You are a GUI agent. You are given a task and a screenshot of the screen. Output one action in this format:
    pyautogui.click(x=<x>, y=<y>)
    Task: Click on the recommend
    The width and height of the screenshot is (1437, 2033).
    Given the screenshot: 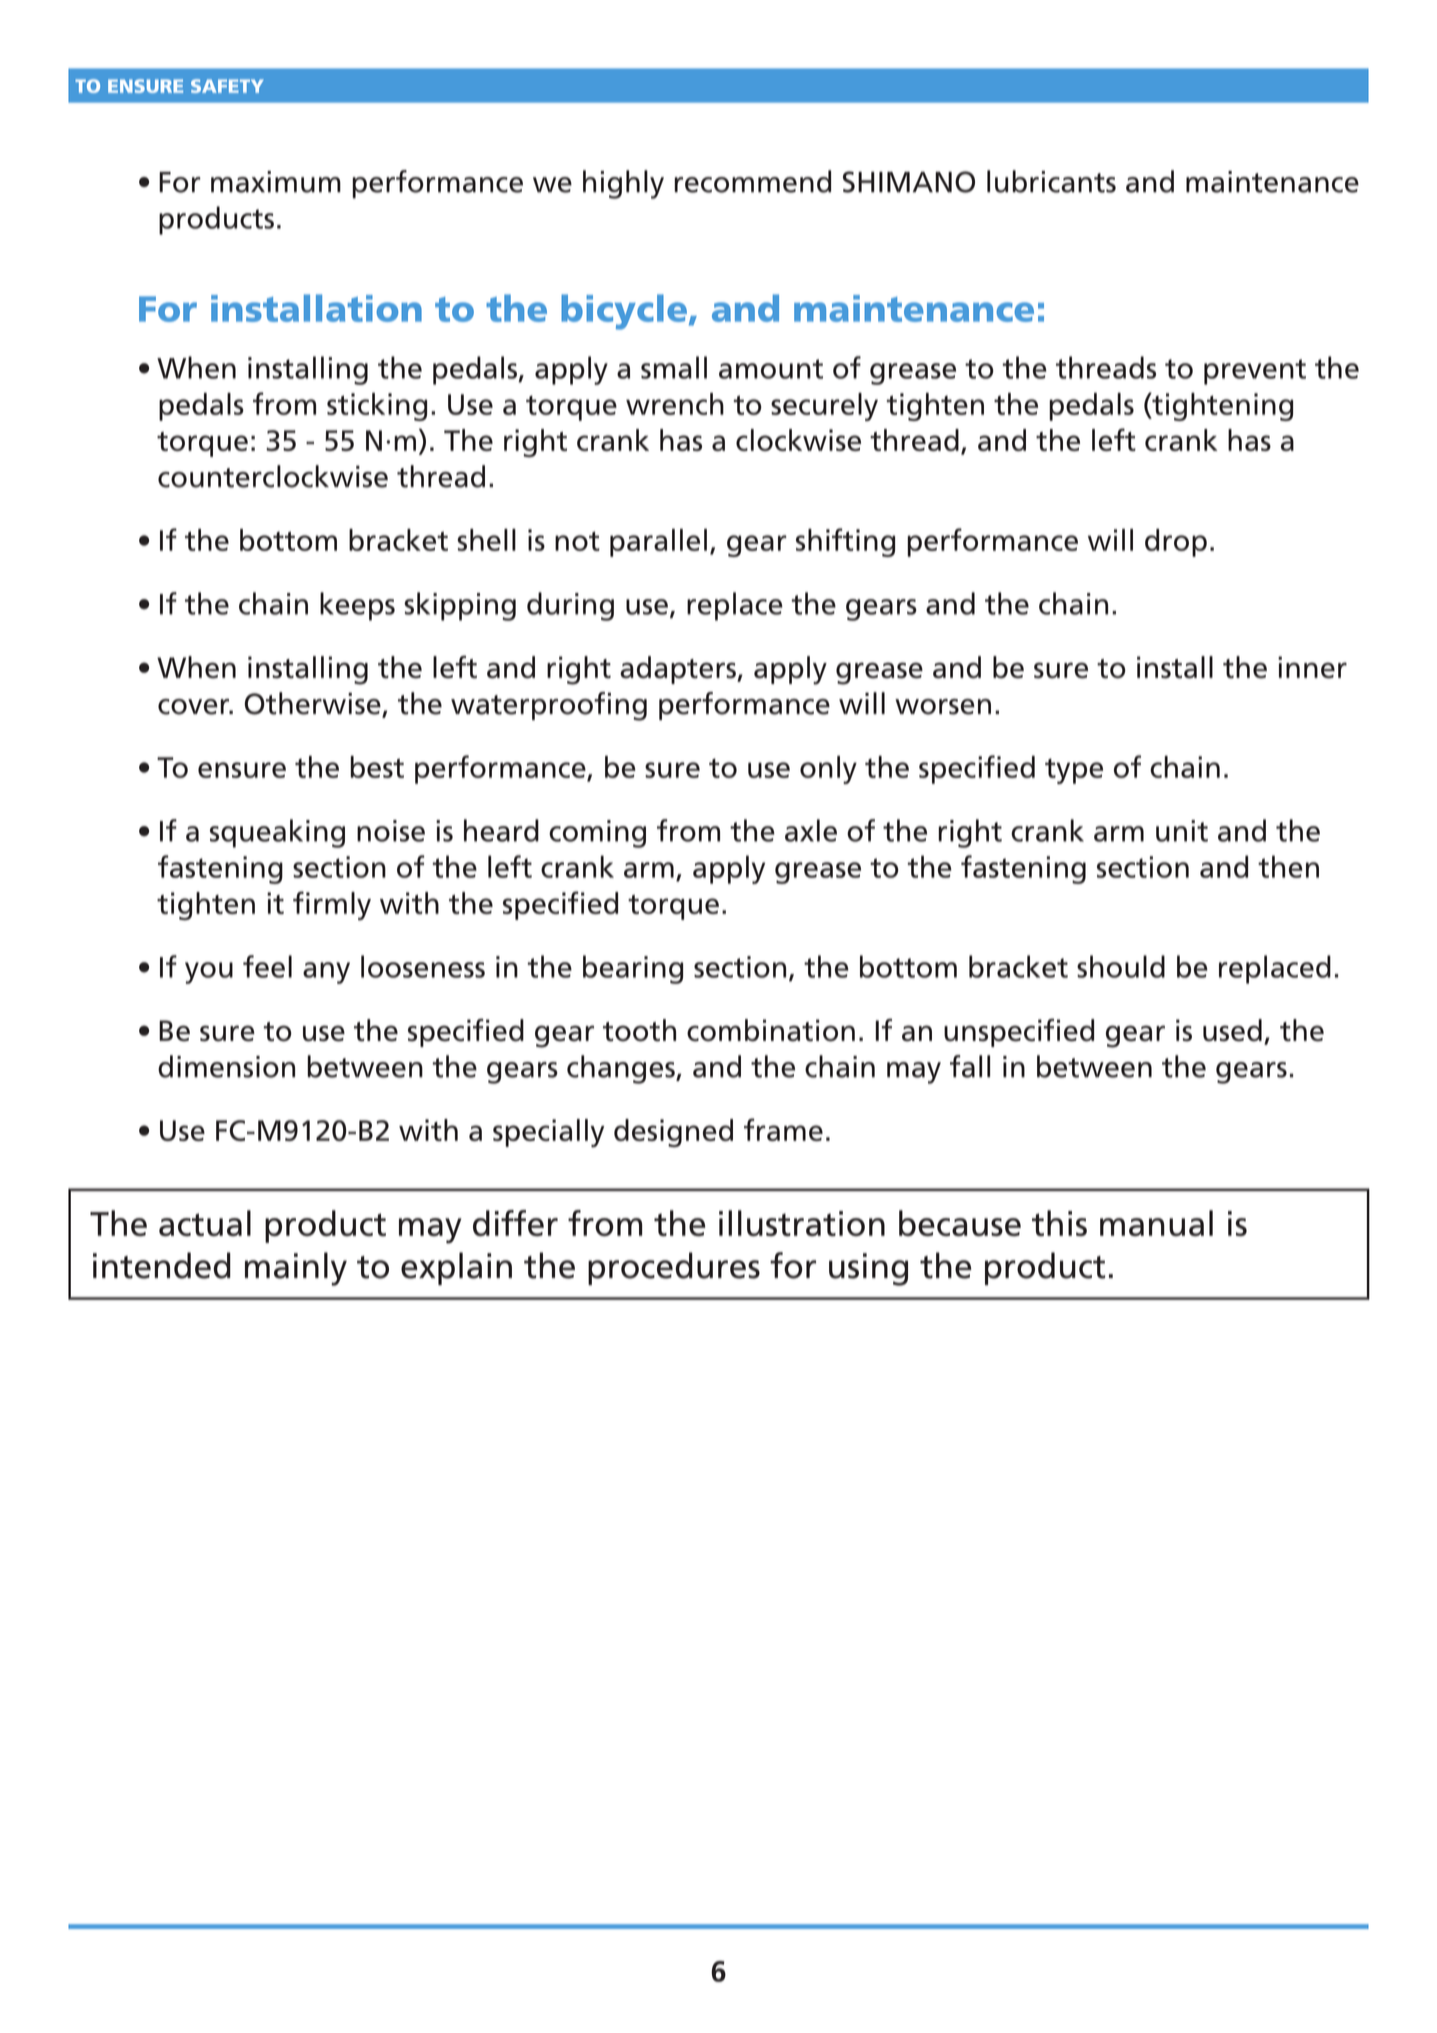 What is the action you would take?
    pyautogui.click(x=752, y=181)
